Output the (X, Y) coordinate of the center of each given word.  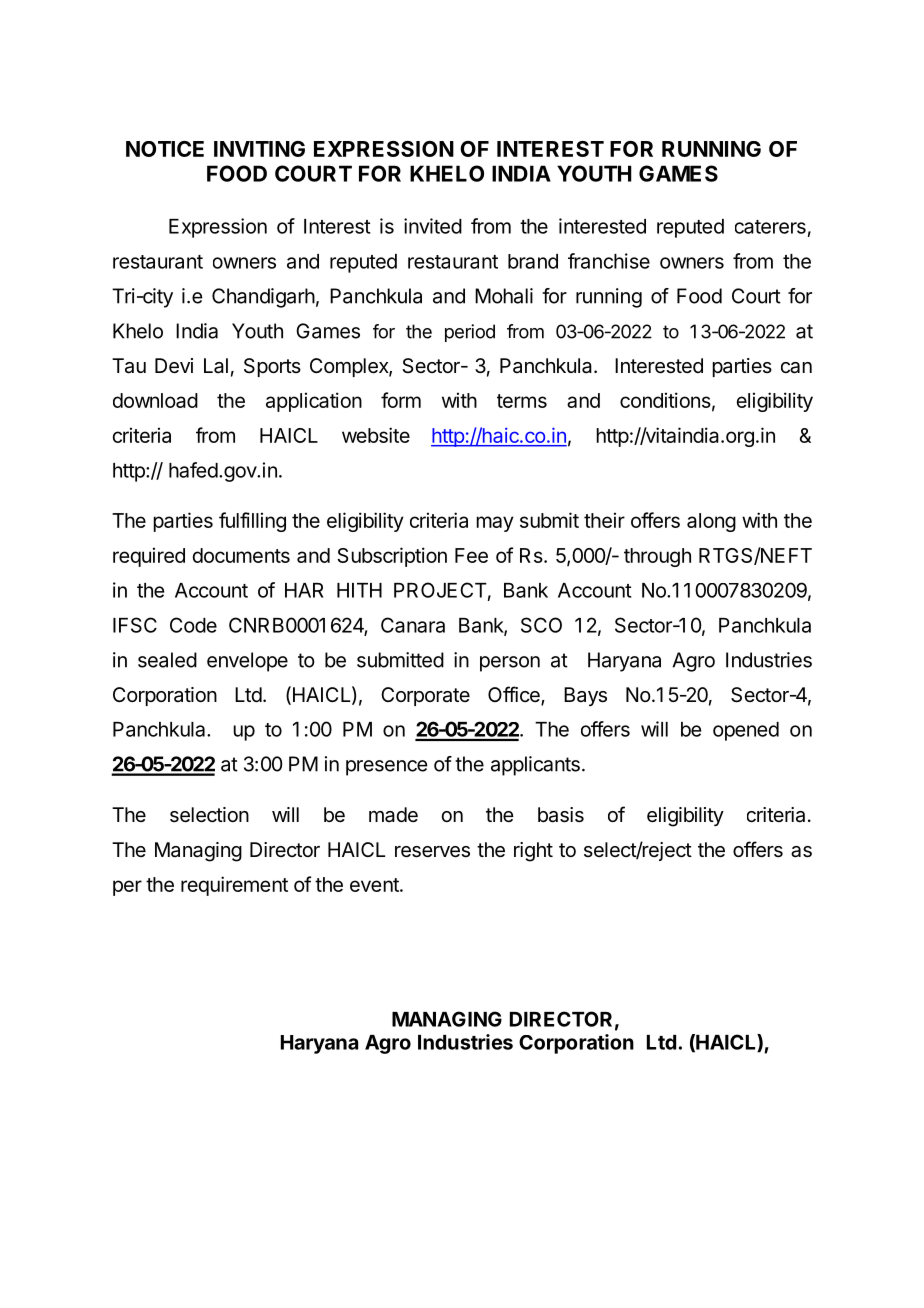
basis (561, 815)
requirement (234, 886)
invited (433, 226)
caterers (770, 227)
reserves (432, 852)
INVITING (259, 149)
